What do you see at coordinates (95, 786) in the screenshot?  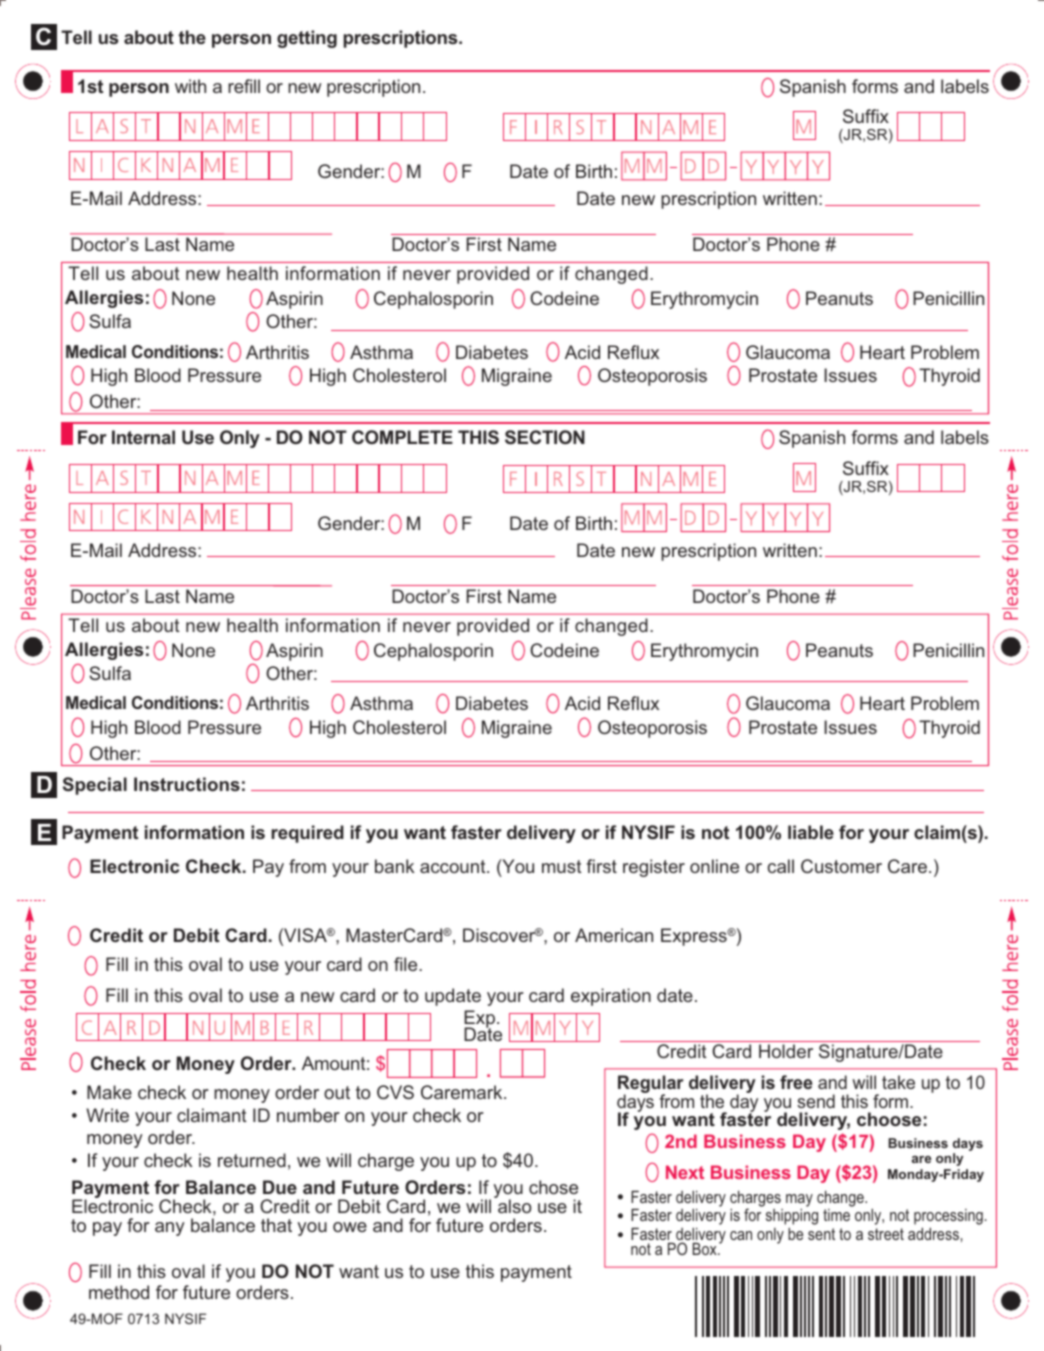 I see `Special` at bounding box center [95, 786].
